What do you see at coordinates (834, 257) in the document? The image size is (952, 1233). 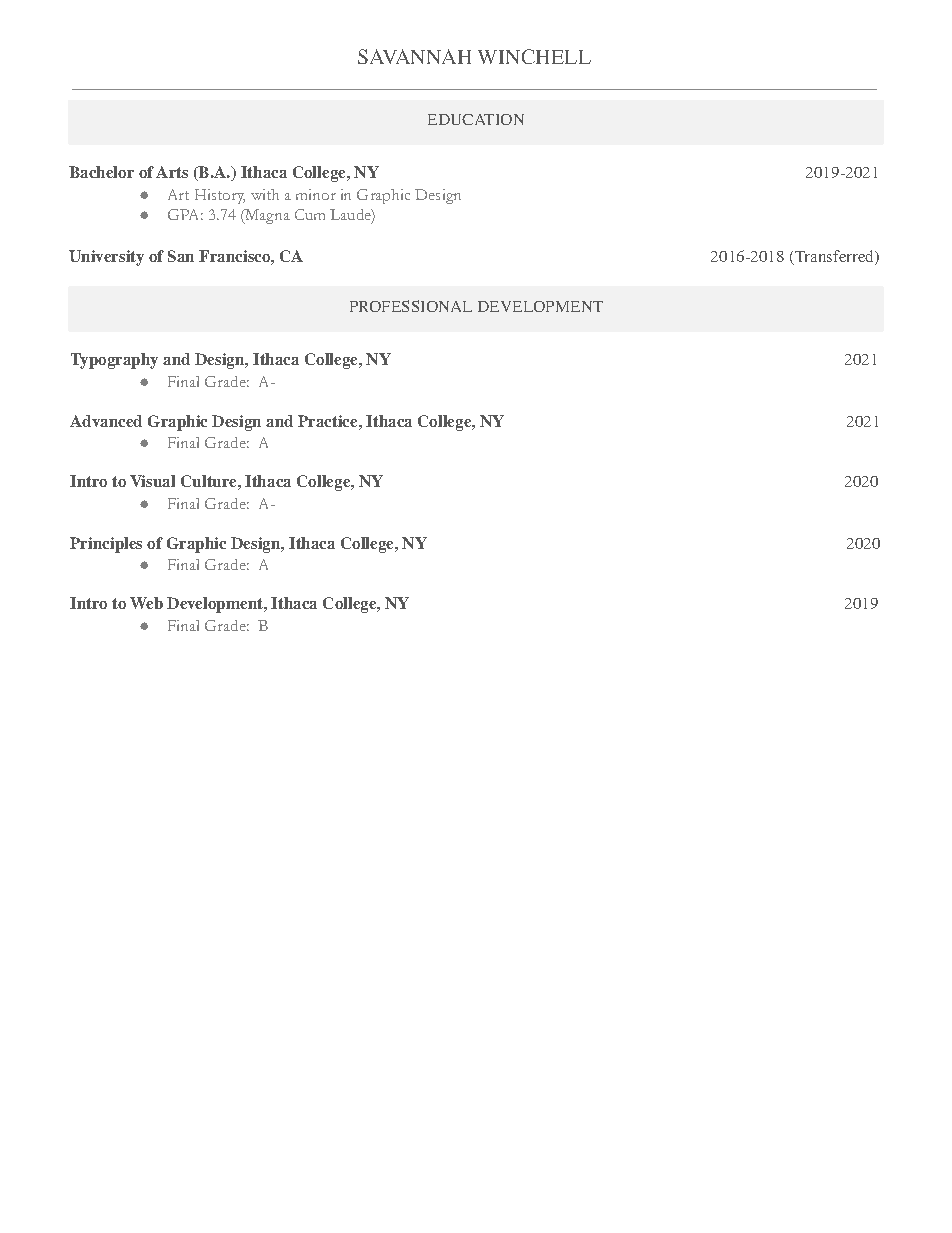 I see `Transferred` at bounding box center [834, 257].
